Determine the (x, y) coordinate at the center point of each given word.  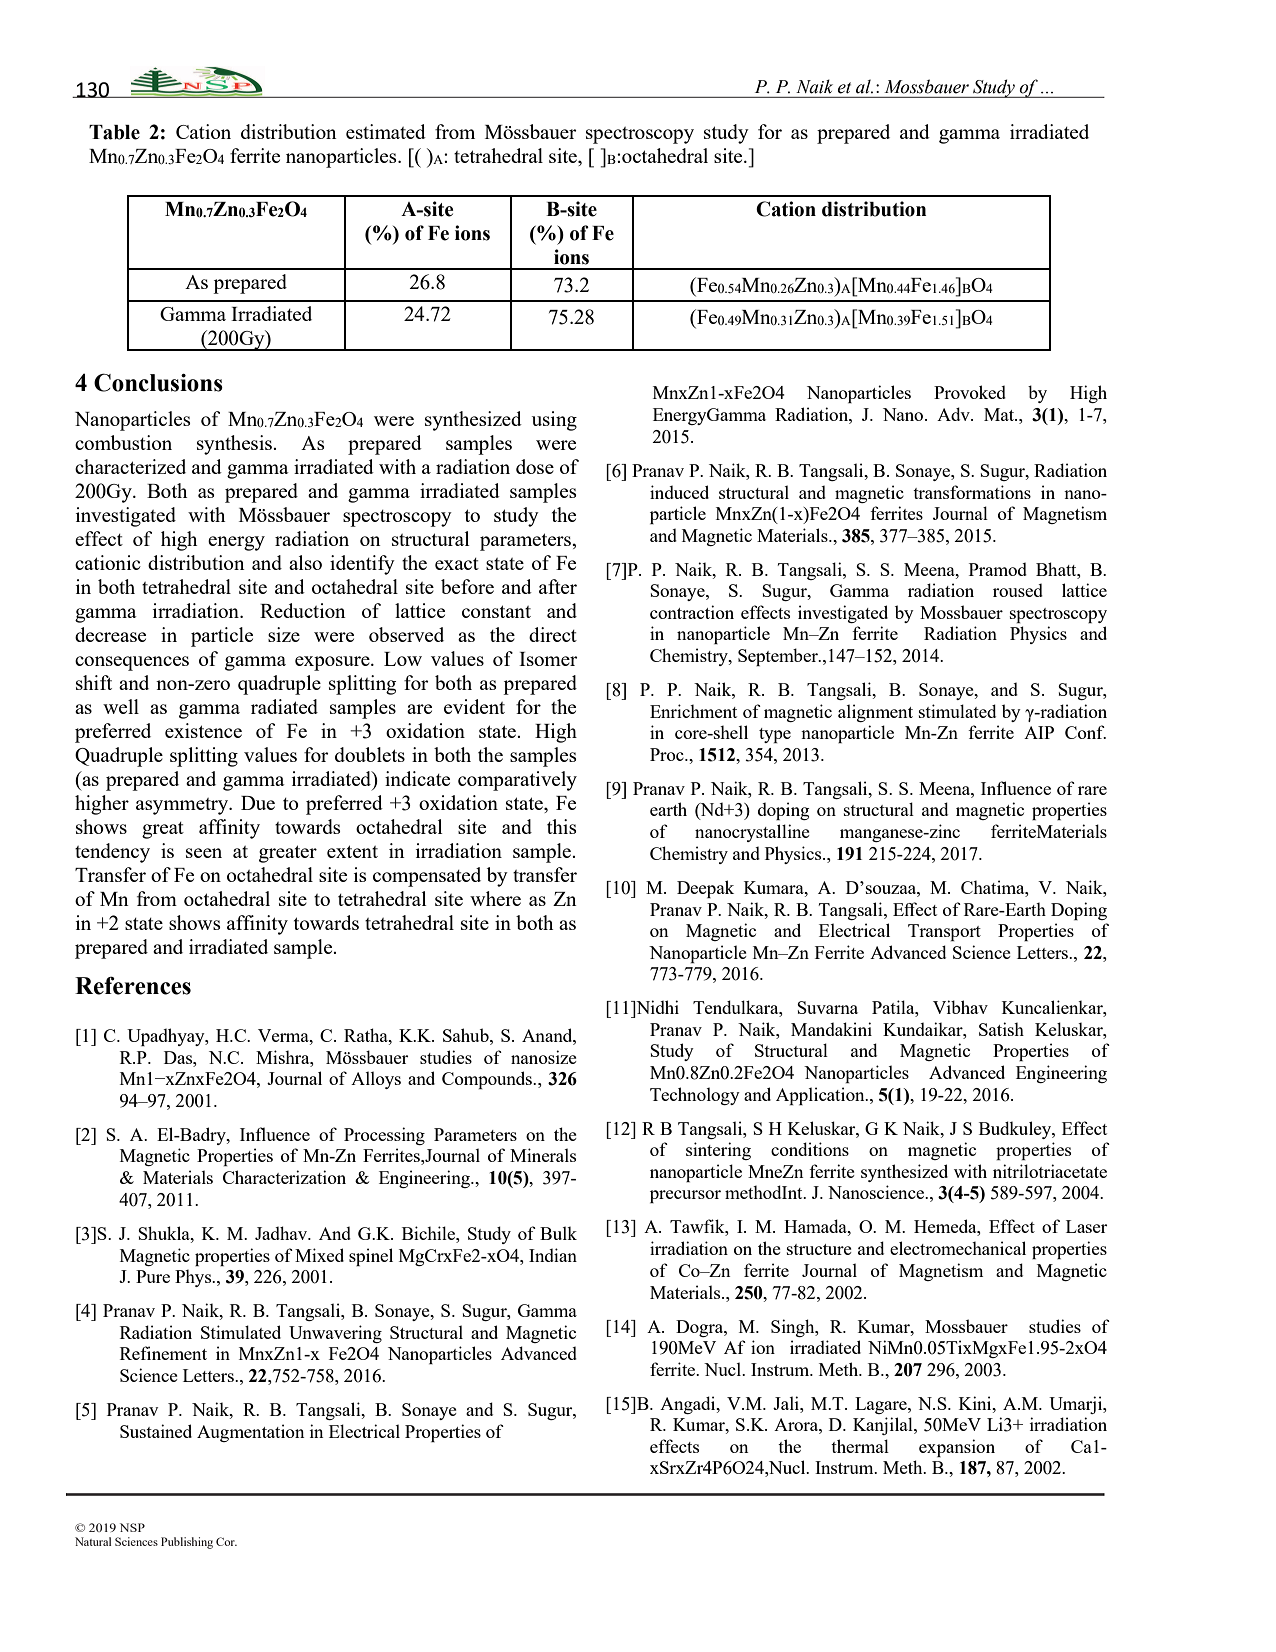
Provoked (970, 392)
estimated (386, 131)
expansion (957, 1448)
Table (114, 132)
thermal (860, 1446)
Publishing (187, 1543)
